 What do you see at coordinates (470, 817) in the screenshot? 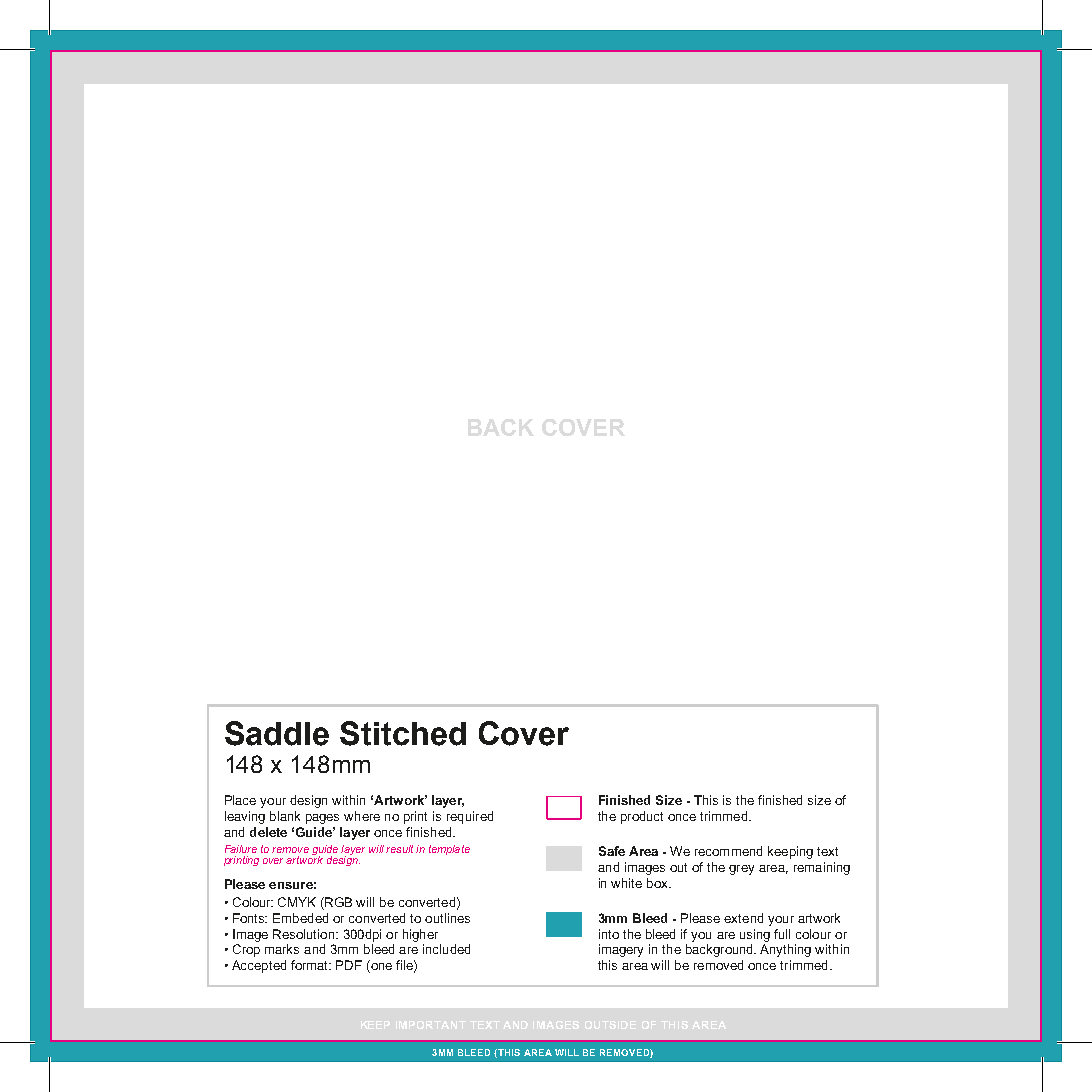
I see `required` at bounding box center [470, 817].
